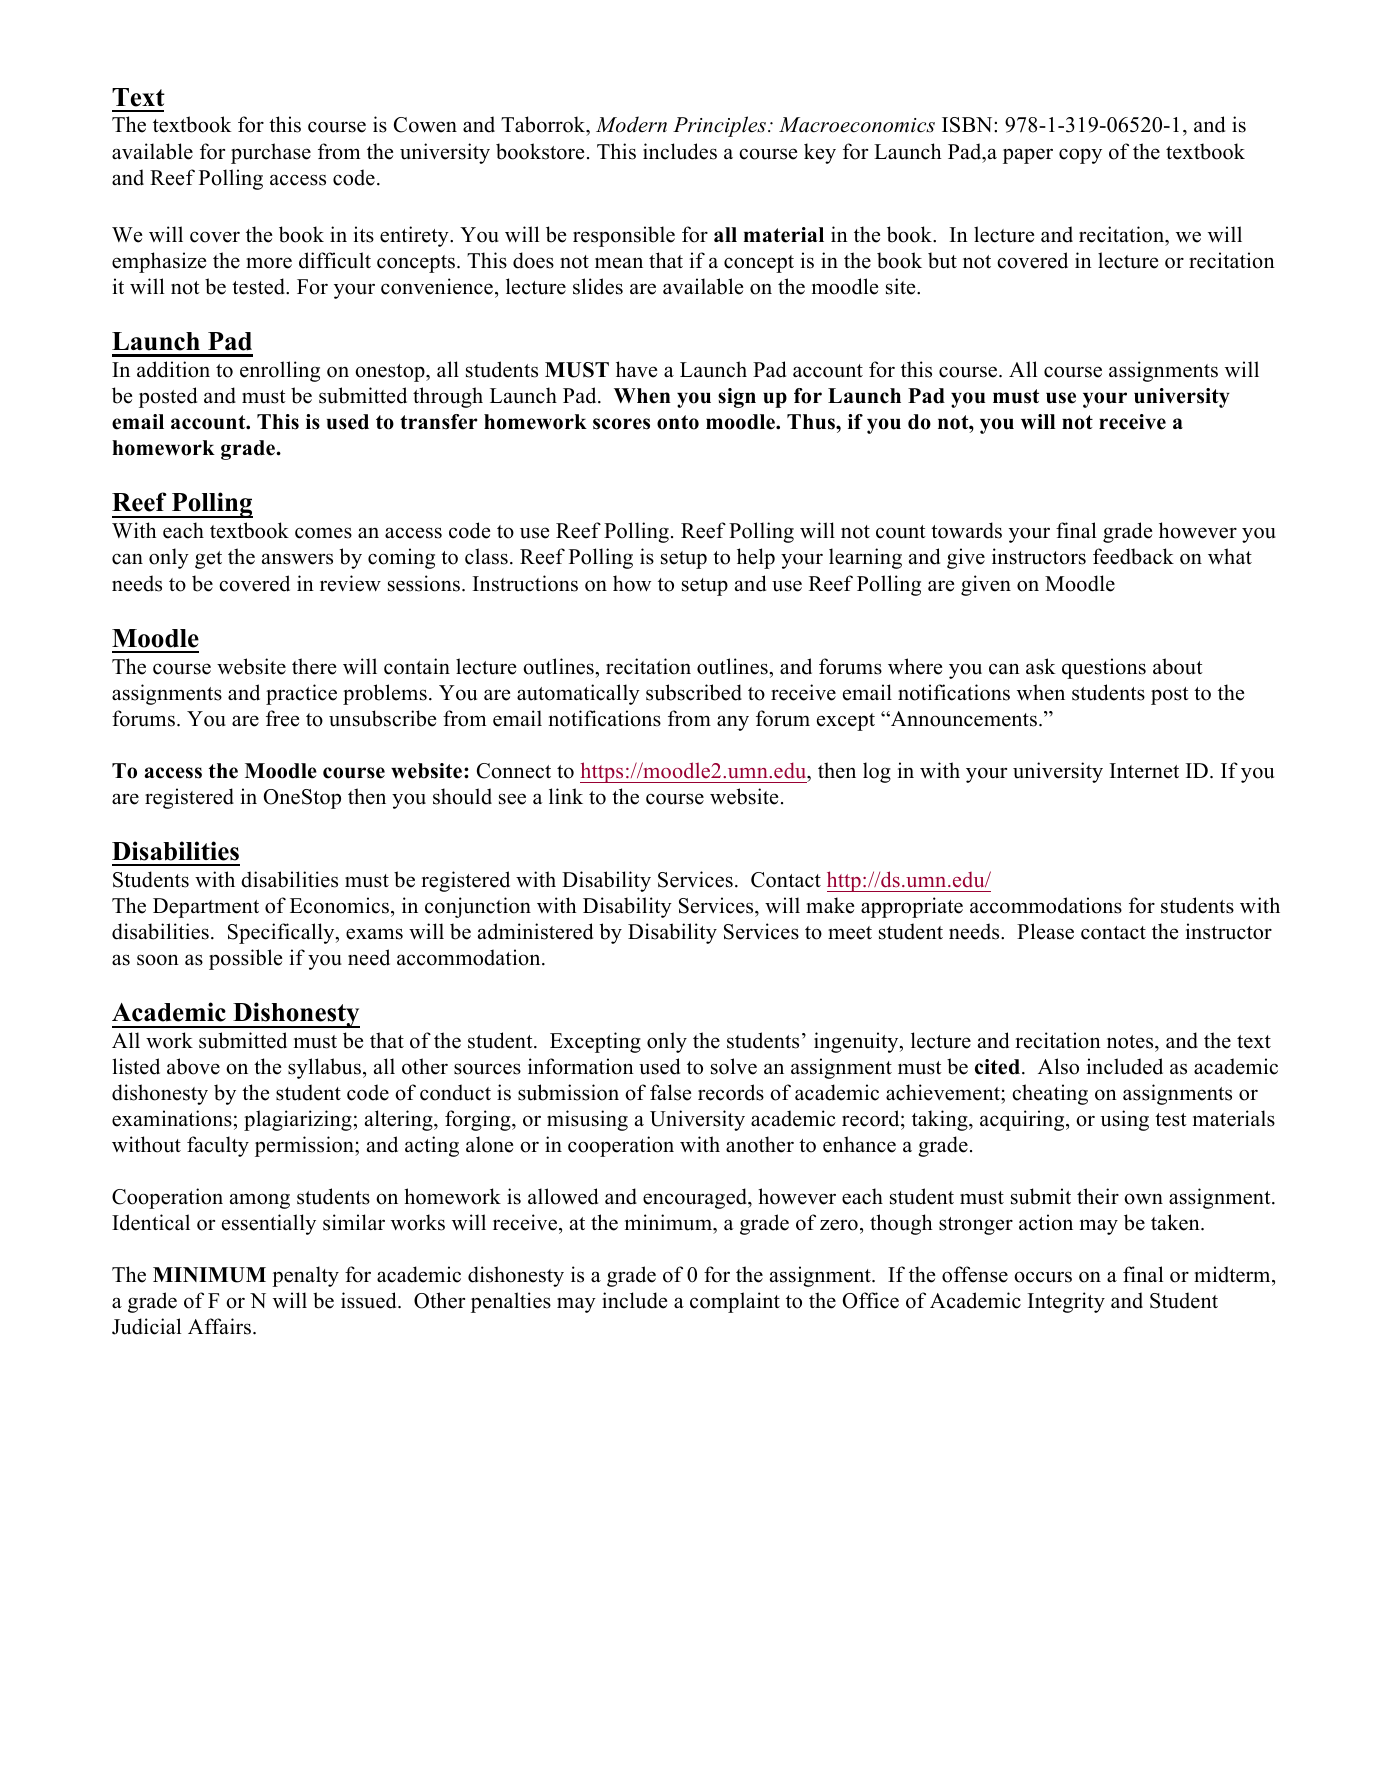  Describe the element at coordinates (280, 371) in the page. I see `enrolling` at that location.
